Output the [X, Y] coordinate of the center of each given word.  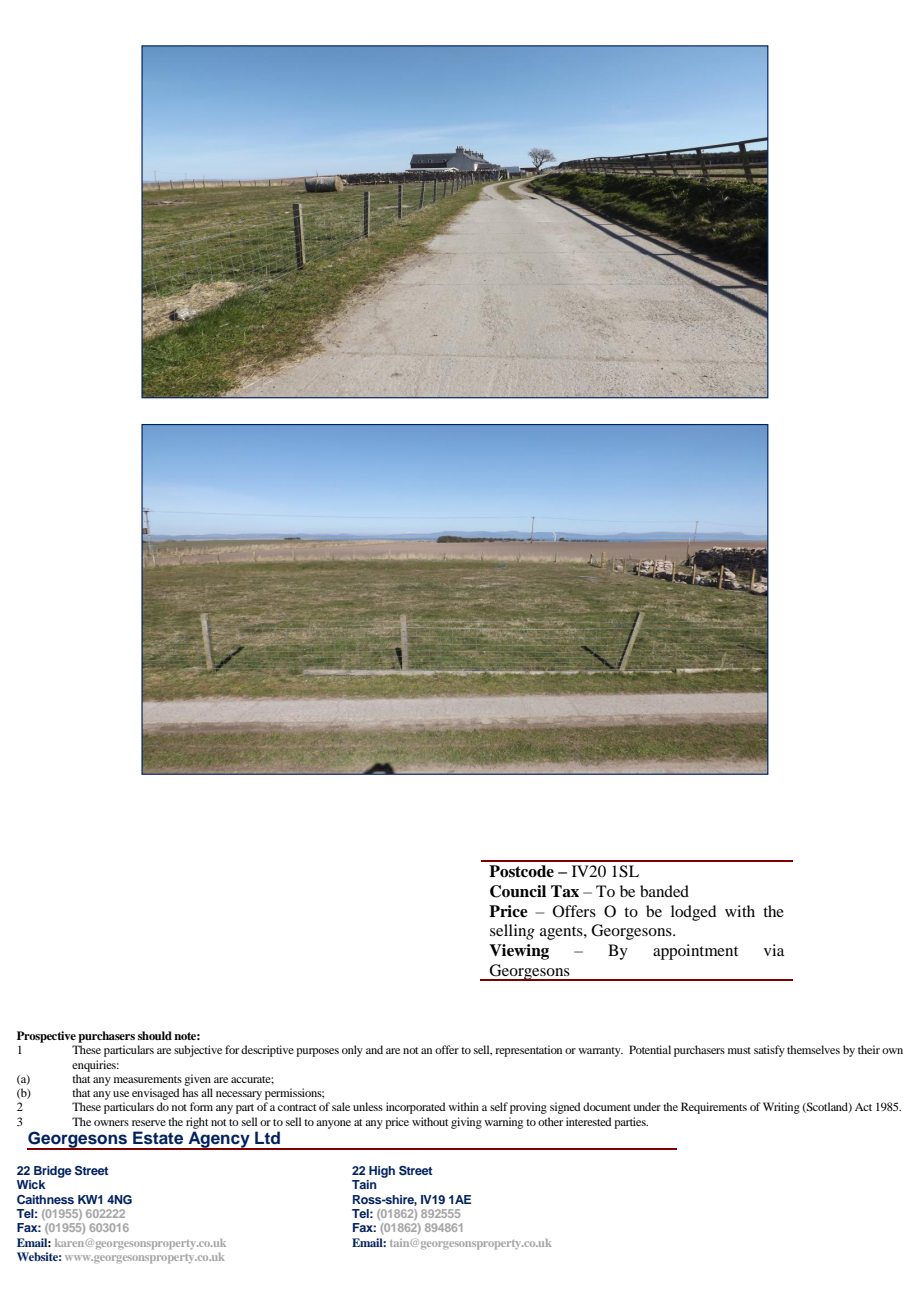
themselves [813, 1049]
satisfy [769, 1051]
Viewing [519, 952]
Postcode [521, 871]
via [774, 950]
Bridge [53, 1172]
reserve [149, 1123]
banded [664, 891]
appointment [695, 952]
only [352, 1051]
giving [466, 1123]
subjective [198, 1051]
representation [528, 1051]
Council [518, 891]
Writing [781, 1108]
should [155, 1035]
